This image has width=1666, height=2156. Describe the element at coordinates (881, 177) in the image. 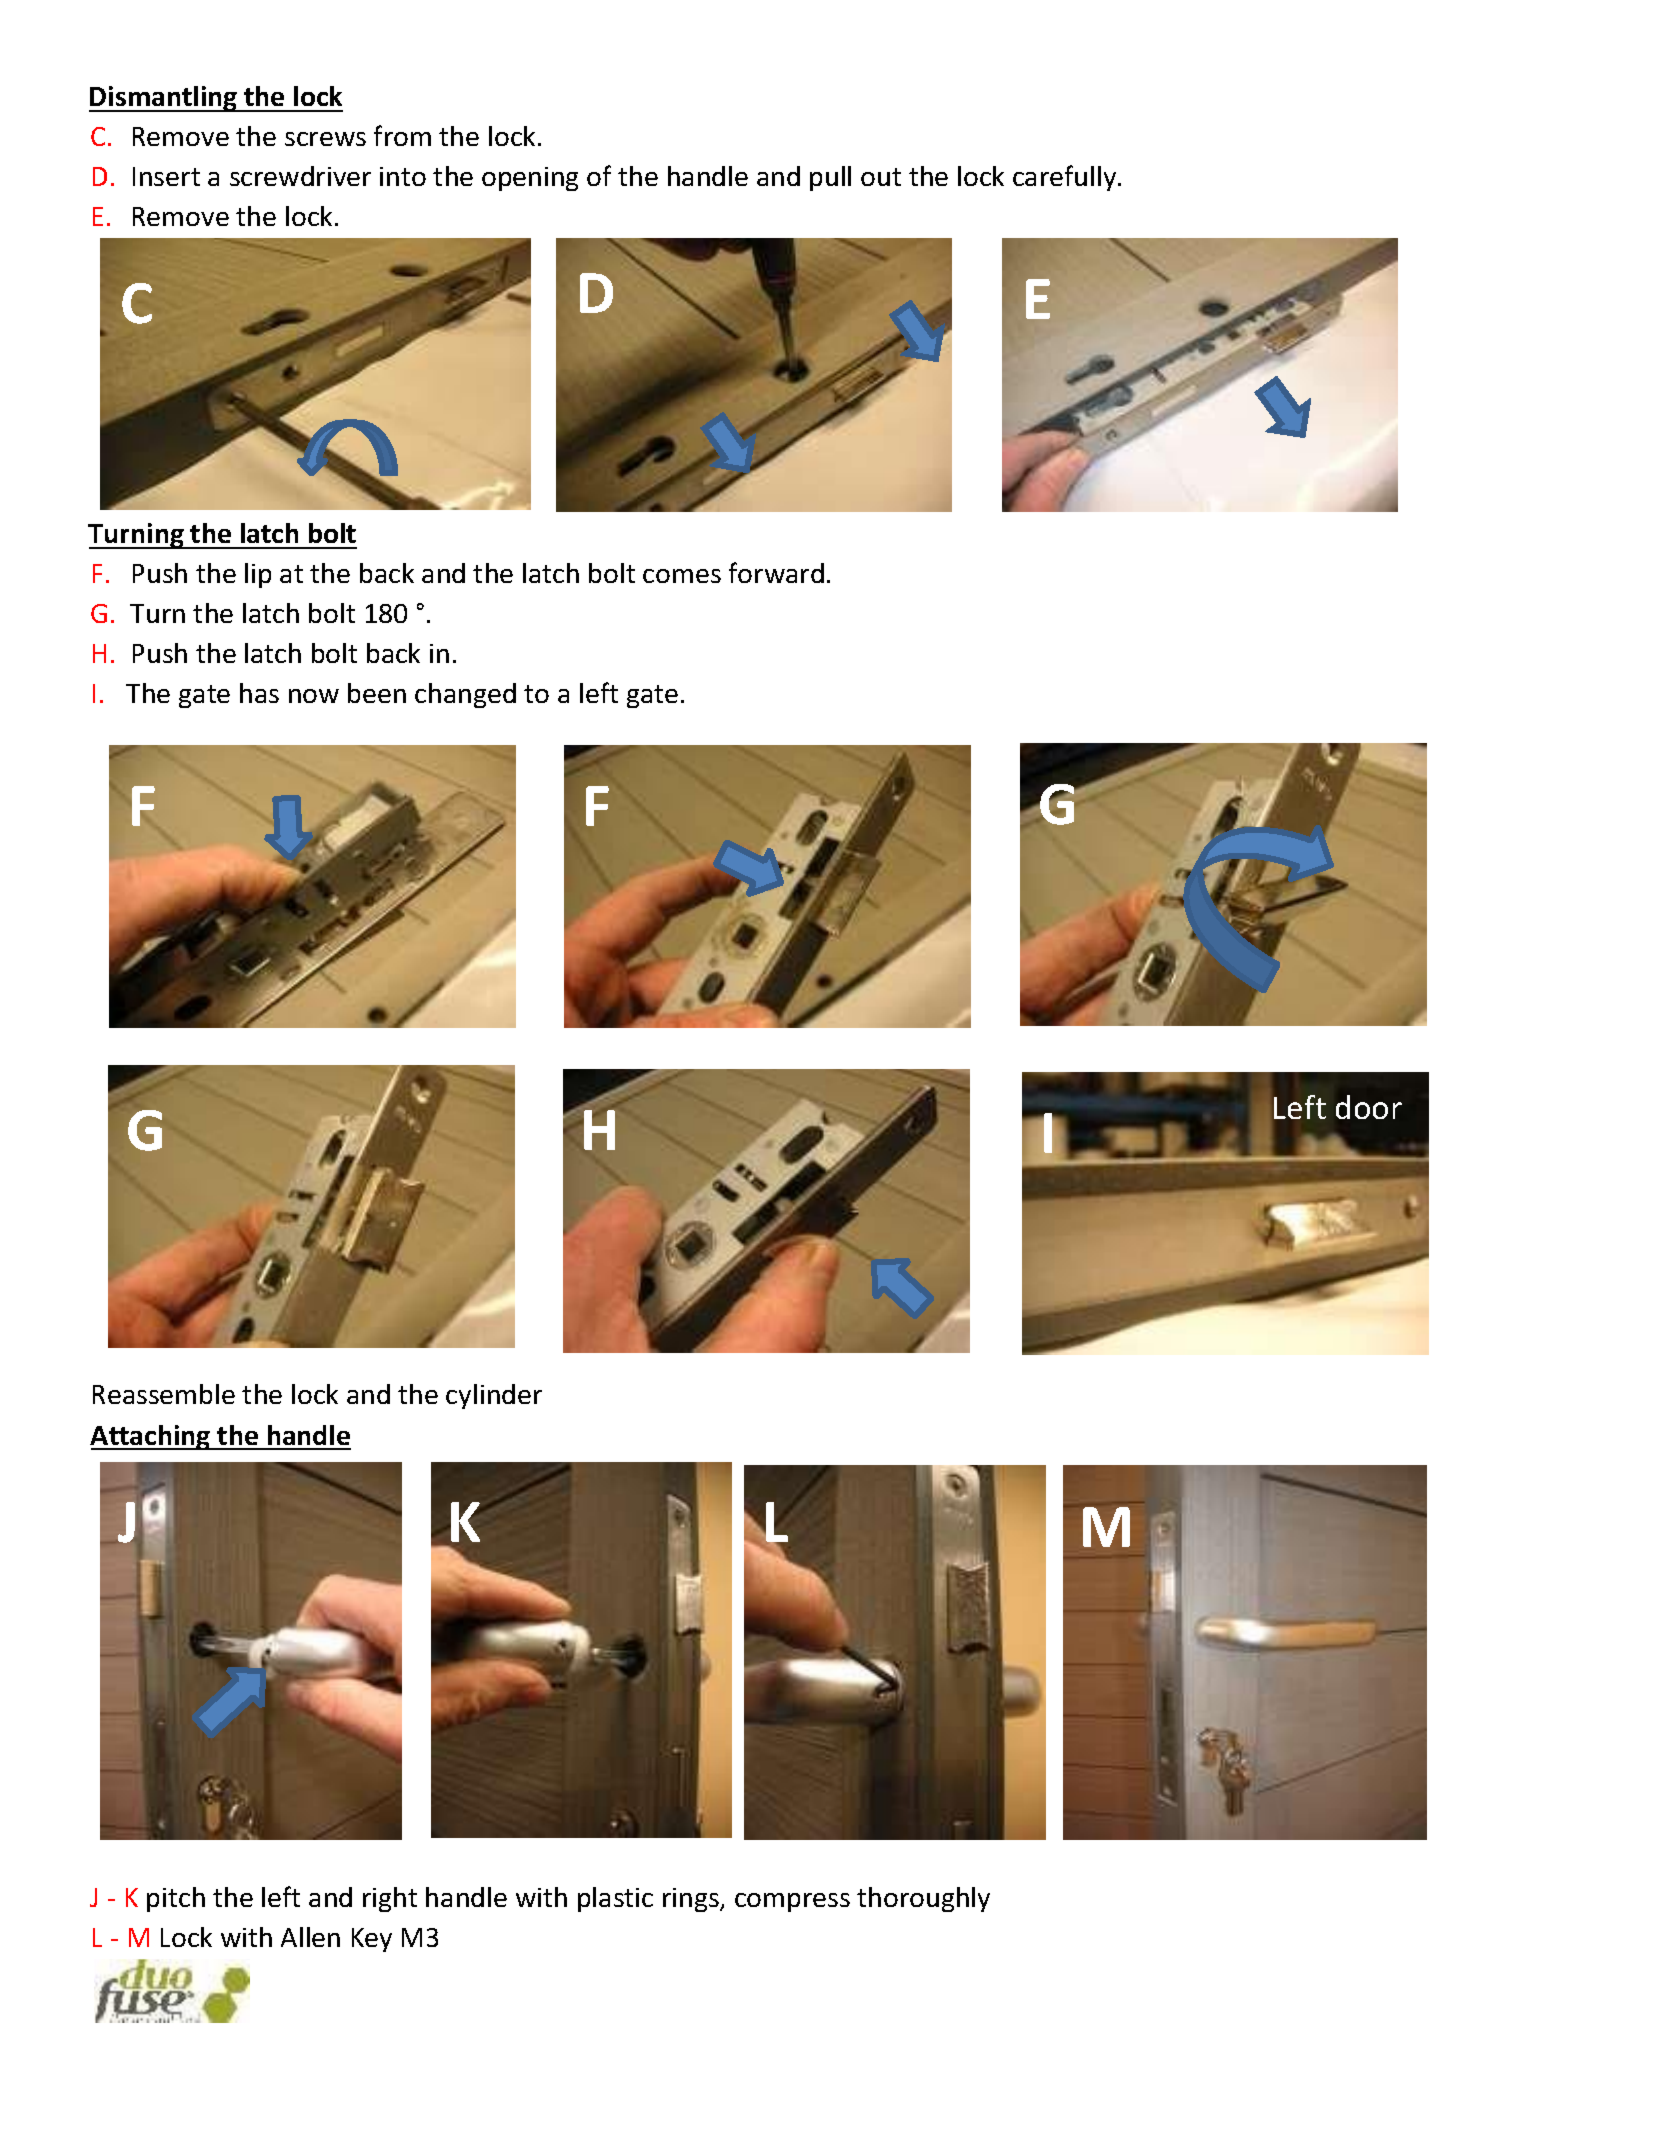

I see `out` at that location.
